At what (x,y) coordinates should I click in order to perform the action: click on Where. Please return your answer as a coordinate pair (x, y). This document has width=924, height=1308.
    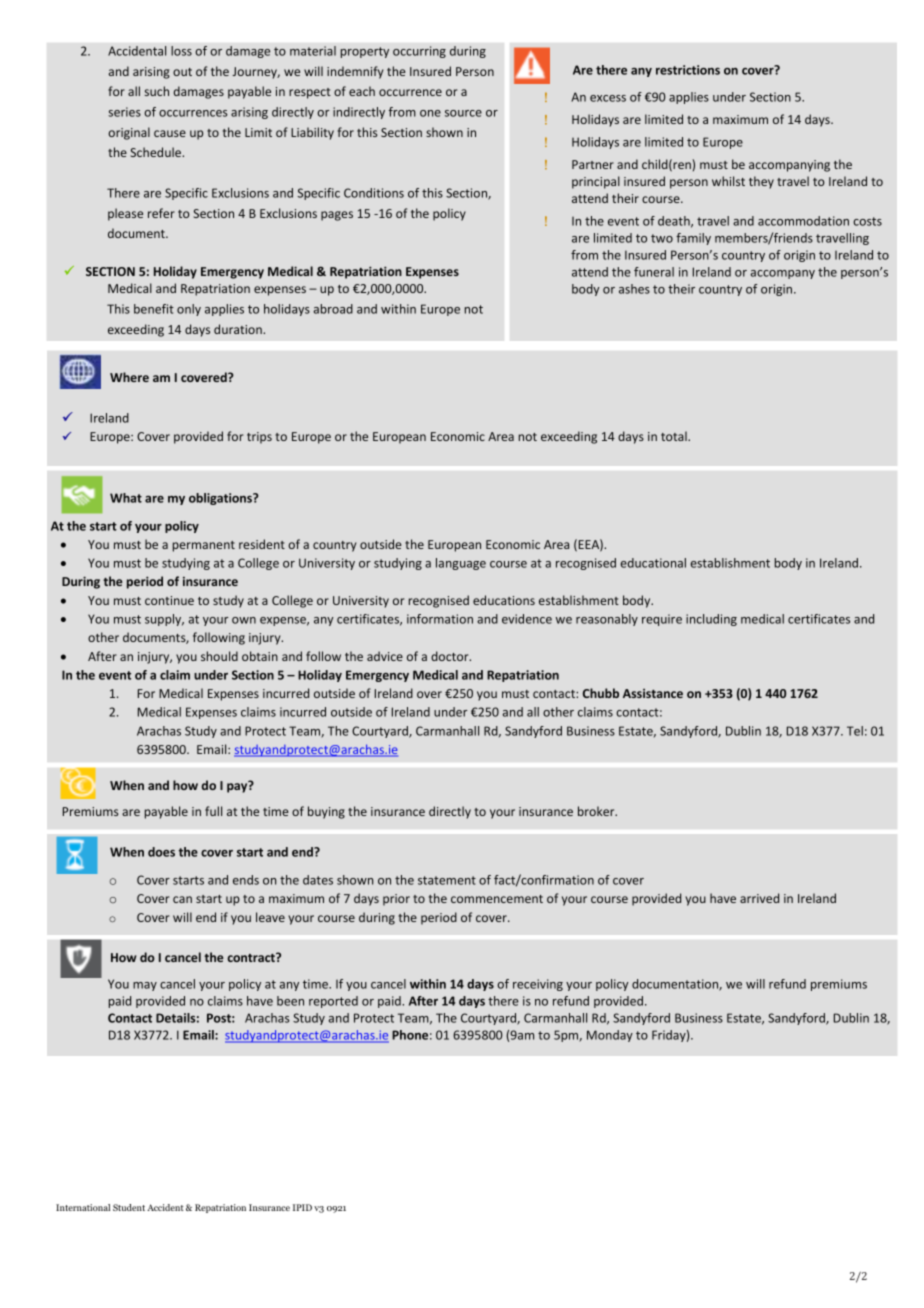
    Looking at the image, I should click on (129, 377).
